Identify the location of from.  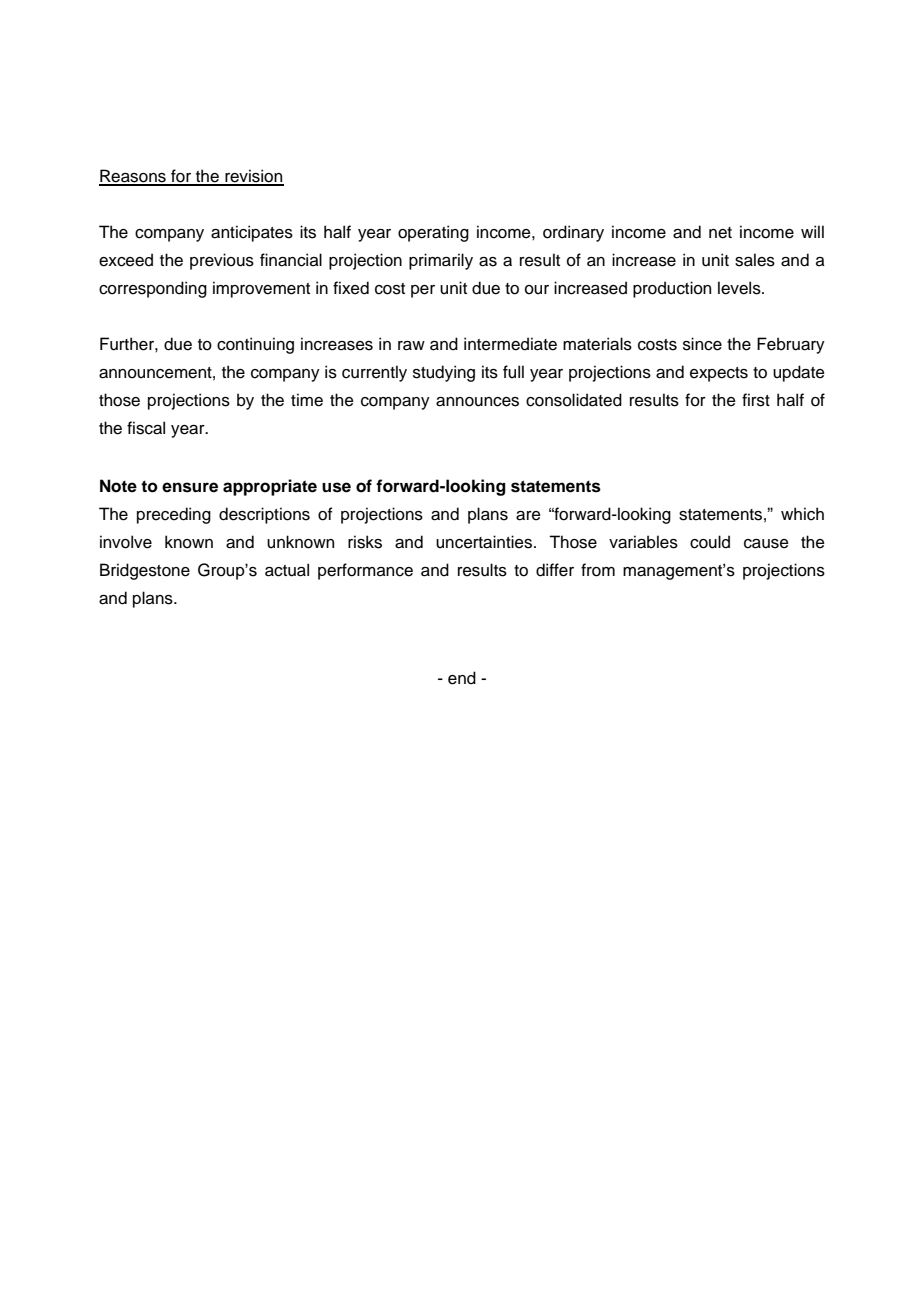
(598, 570).
